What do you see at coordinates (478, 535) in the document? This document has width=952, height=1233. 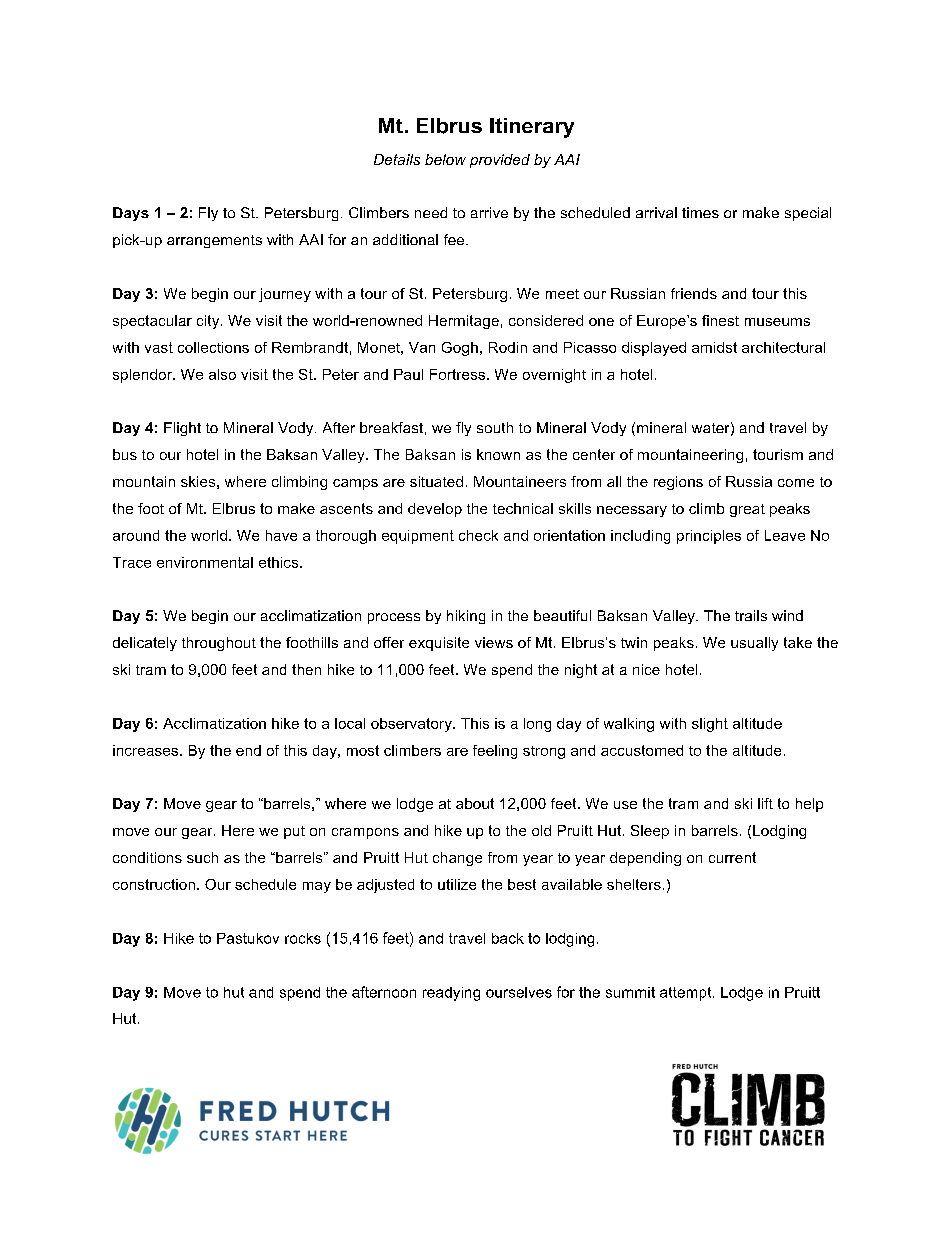 I see `check` at bounding box center [478, 535].
